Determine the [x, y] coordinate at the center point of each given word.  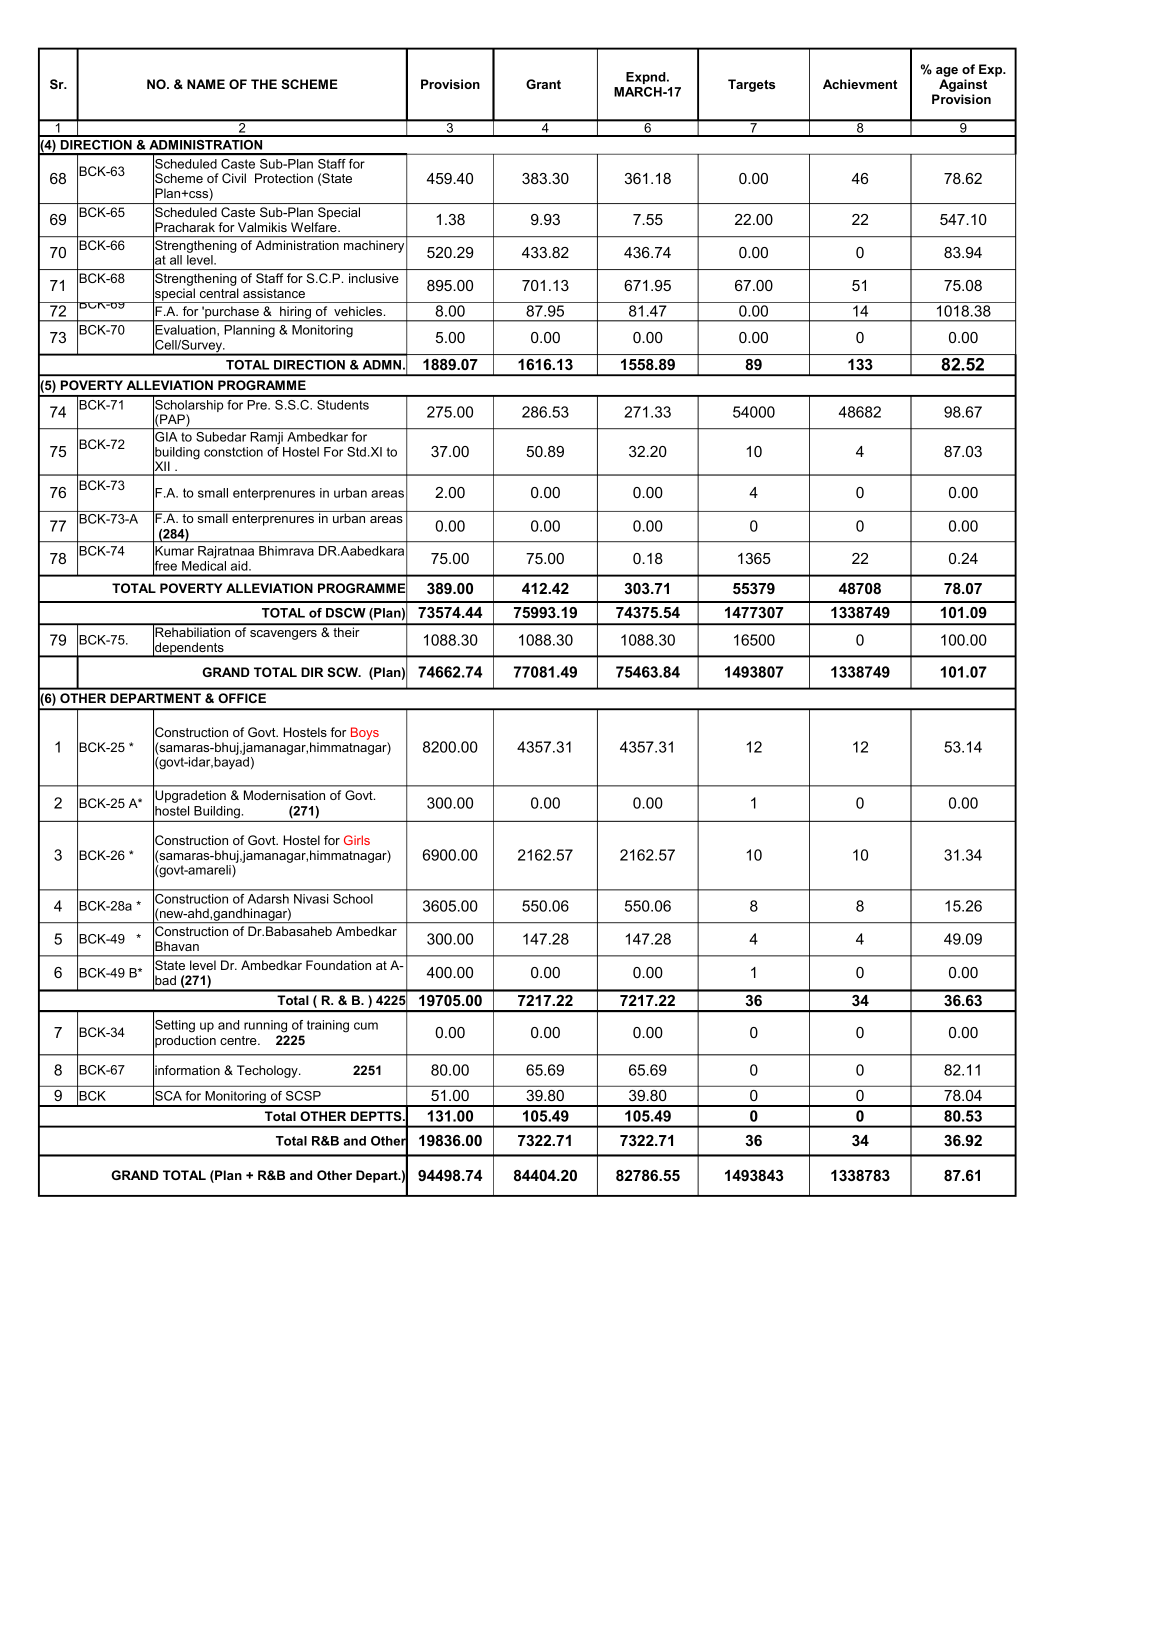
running [265, 1026]
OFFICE [242, 698]
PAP [172, 420]
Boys [365, 733]
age [947, 72]
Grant [543, 84]
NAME [206, 84]
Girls [357, 840]
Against [963, 85]
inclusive [374, 278]
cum [366, 1026]
